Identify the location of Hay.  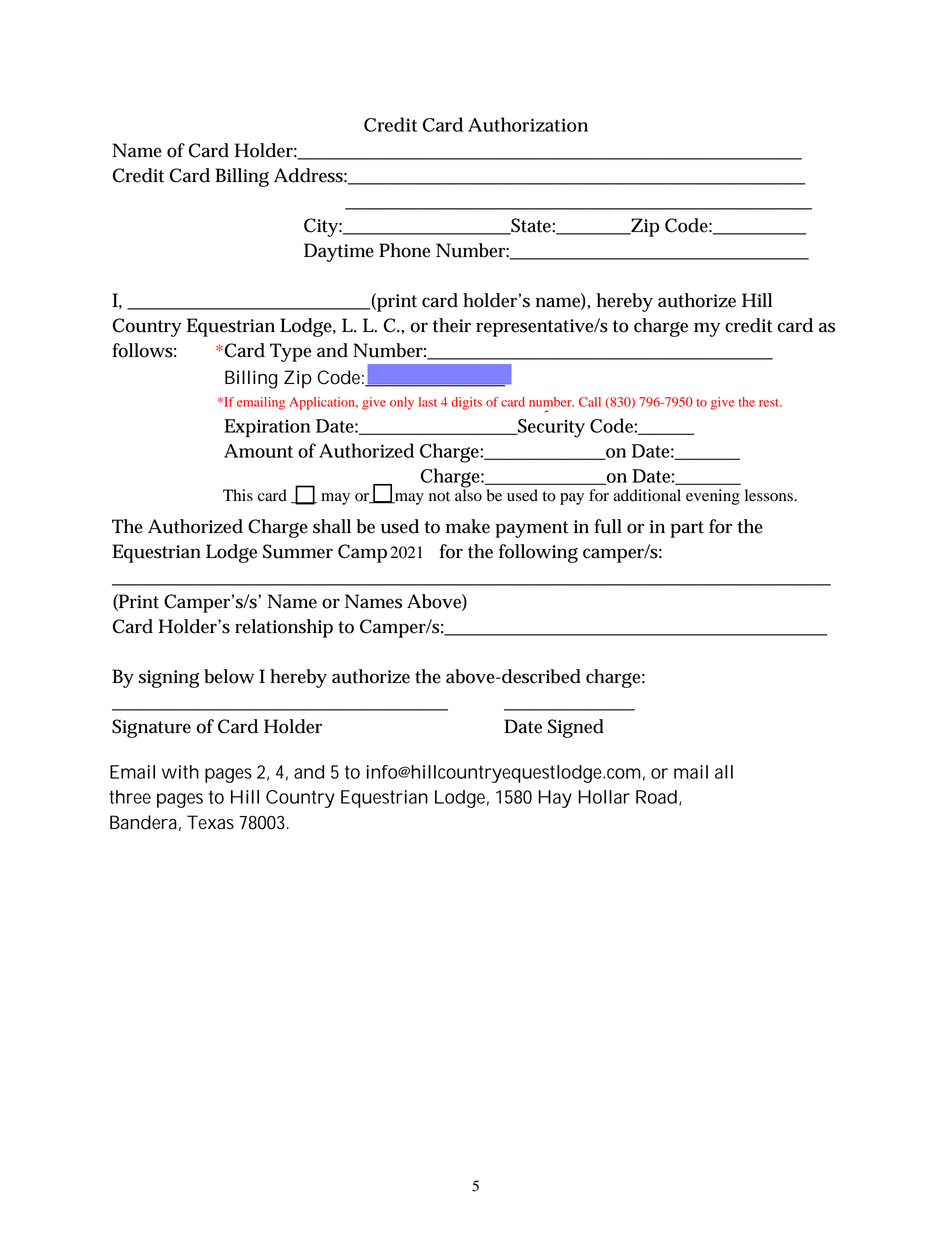
(555, 799).
